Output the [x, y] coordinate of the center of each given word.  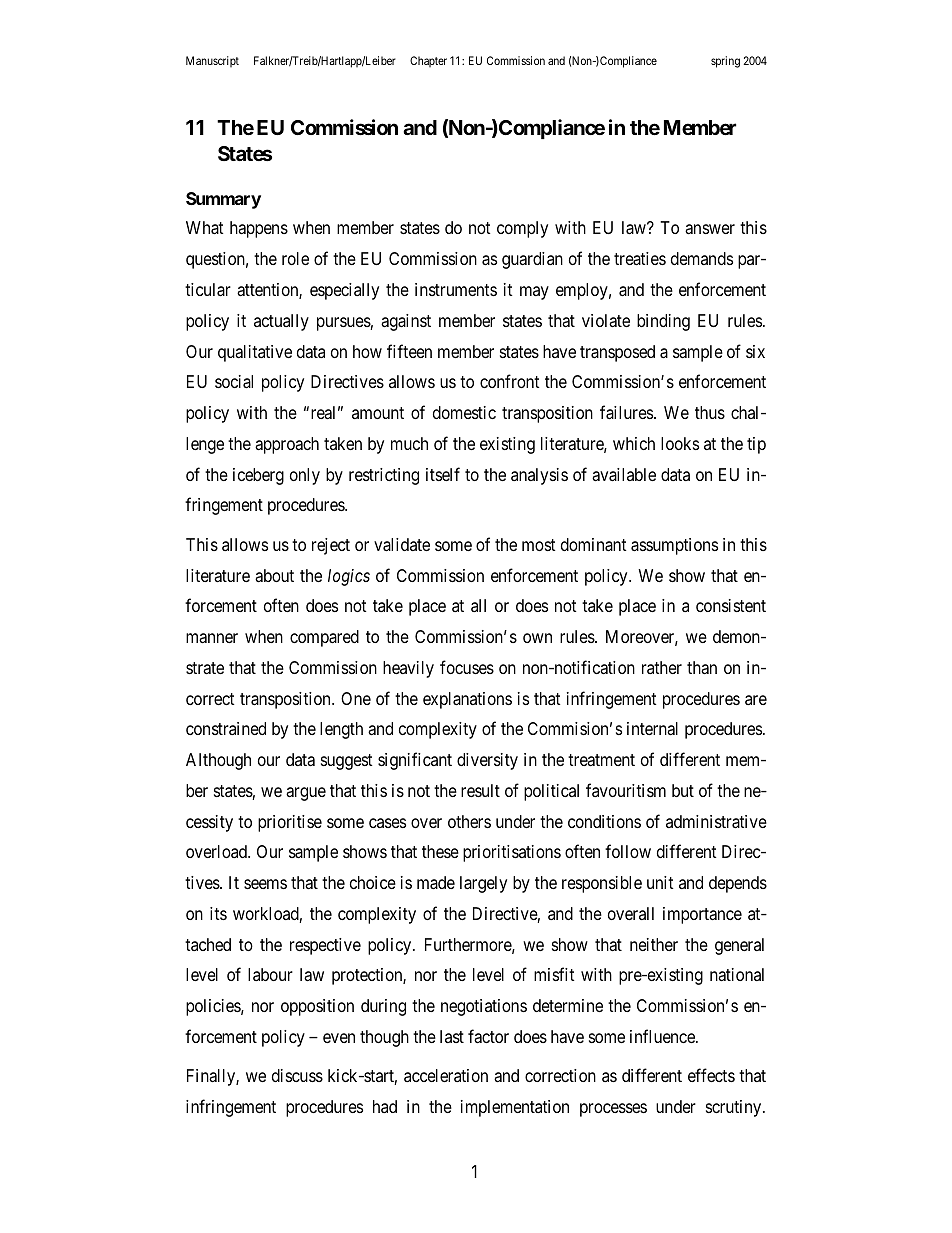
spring [725, 62]
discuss [297, 1075]
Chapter [428, 61]
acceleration [446, 1075]
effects [711, 1075]
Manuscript [212, 61]
